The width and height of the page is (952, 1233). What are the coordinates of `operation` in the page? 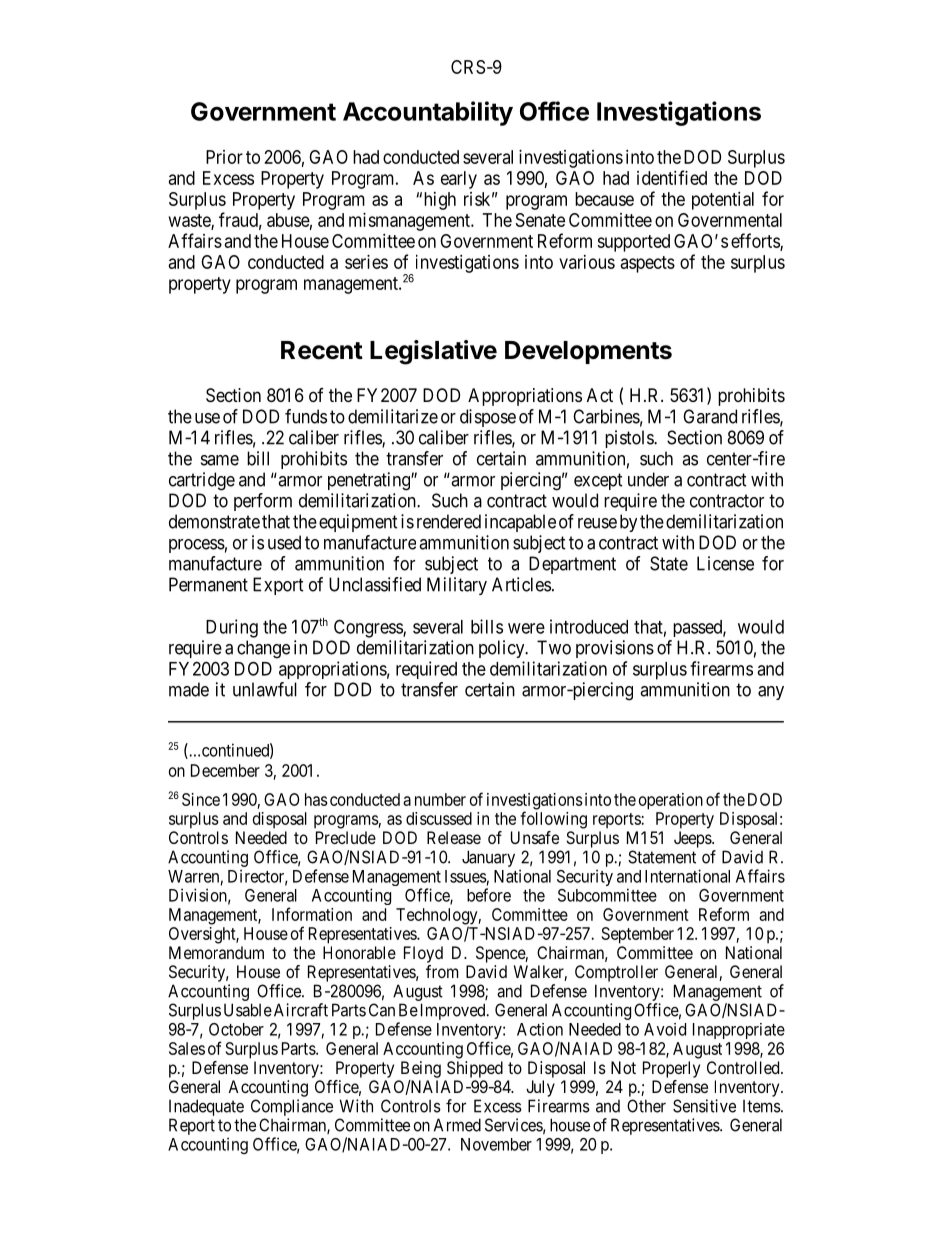 It's located at (671, 801).
